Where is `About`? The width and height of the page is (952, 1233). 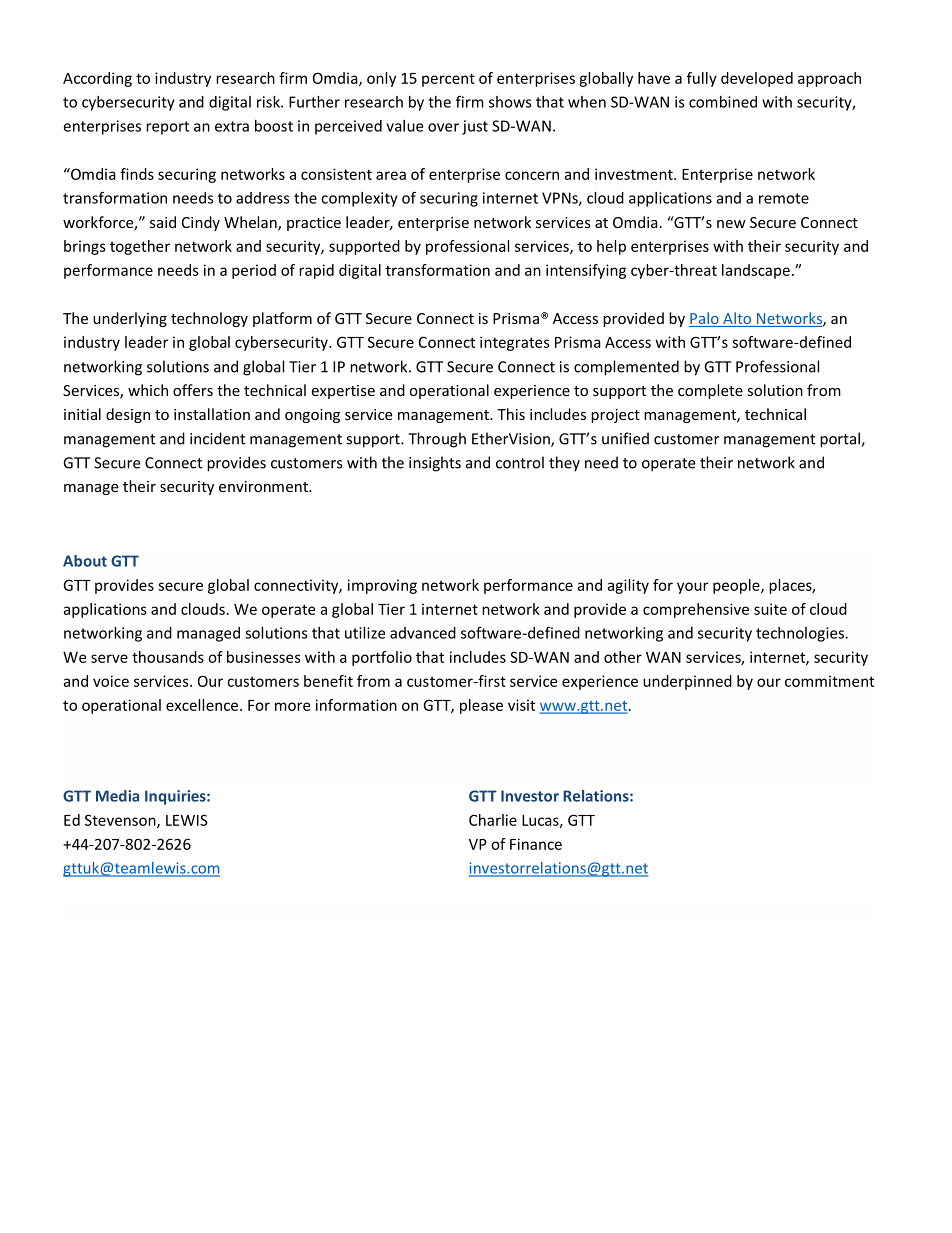
About is located at coordinates (85, 561).
